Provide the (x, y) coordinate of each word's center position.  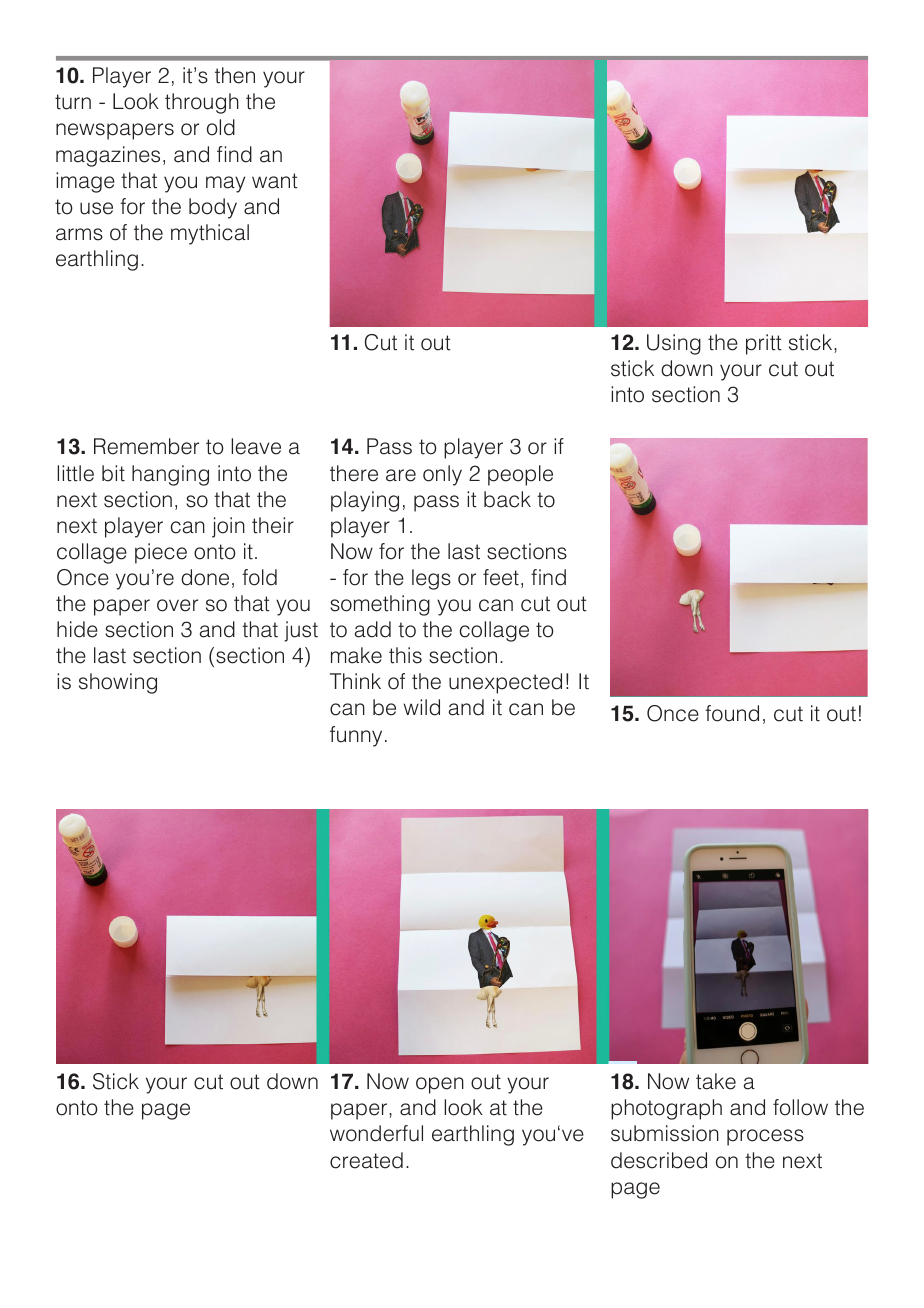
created (366, 1160)
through (202, 103)
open (440, 1085)
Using (674, 344)
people (520, 475)
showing (118, 683)
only (442, 475)
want (275, 181)
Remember (146, 446)
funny (356, 736)
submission (665, 1133)
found (732, 713)
